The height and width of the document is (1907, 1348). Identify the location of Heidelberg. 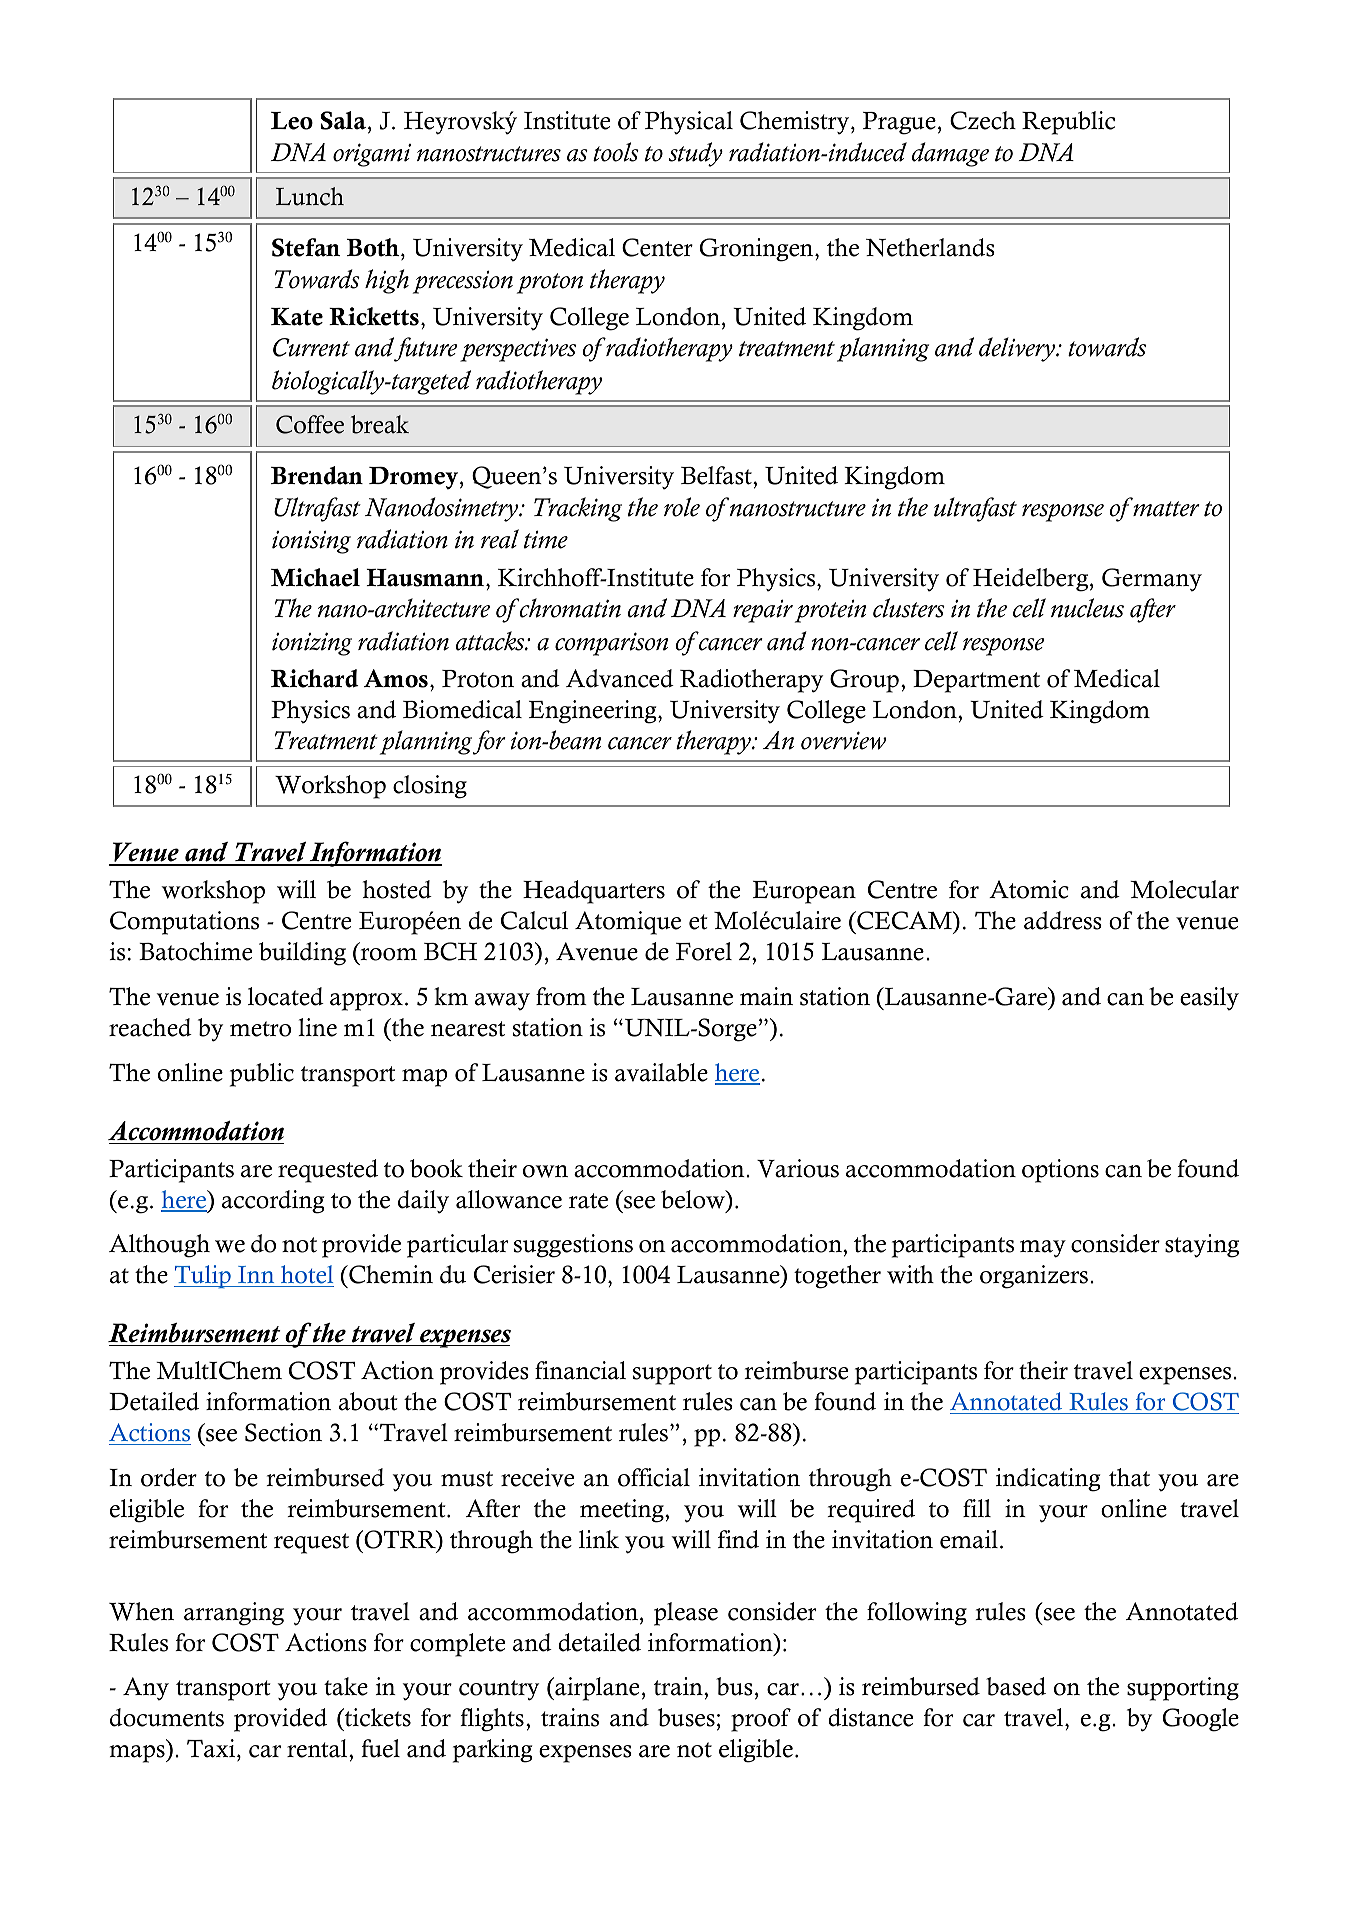
(1032, 580).
